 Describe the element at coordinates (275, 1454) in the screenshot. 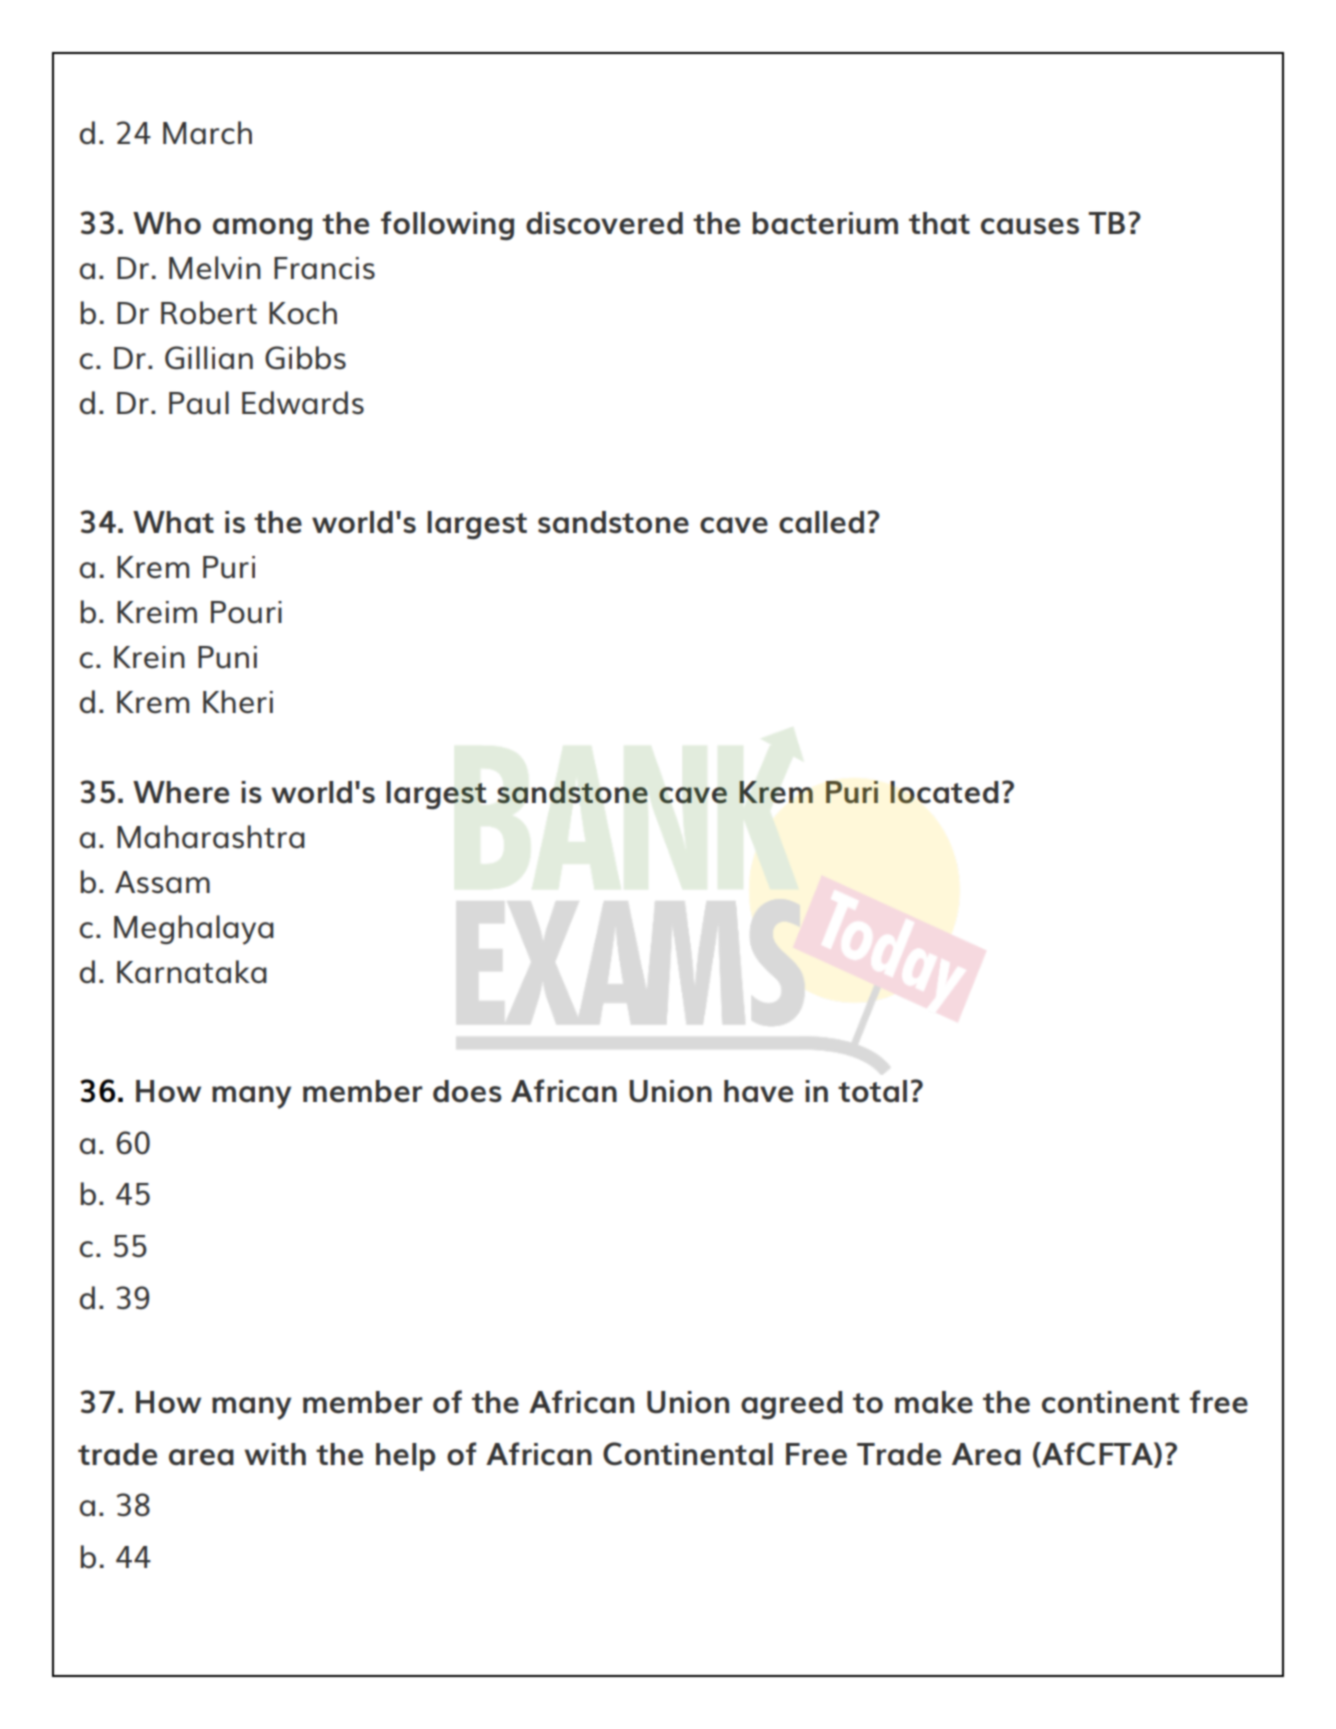

I see `with` at that location.
